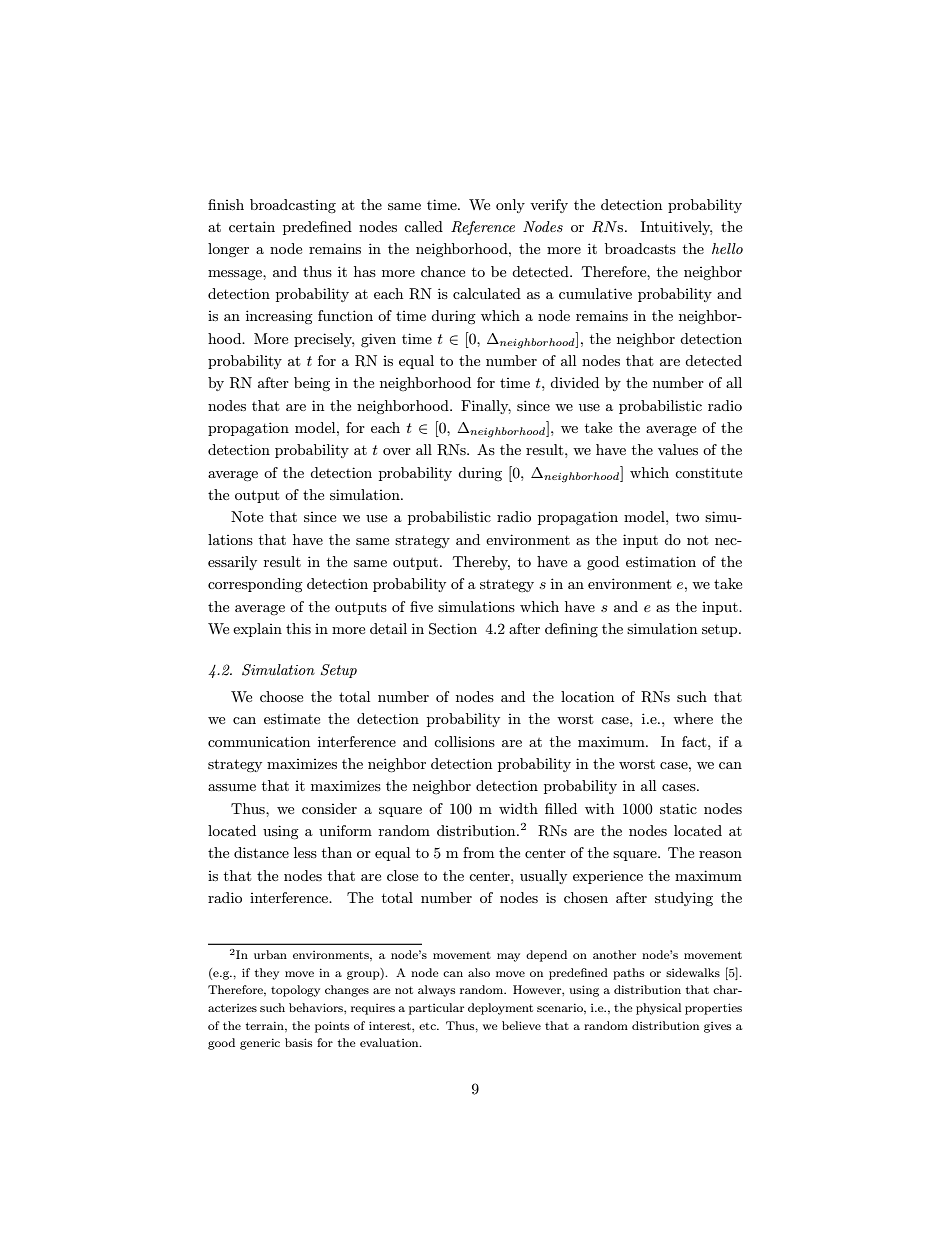  I want to click on two, so click(687, 517).
